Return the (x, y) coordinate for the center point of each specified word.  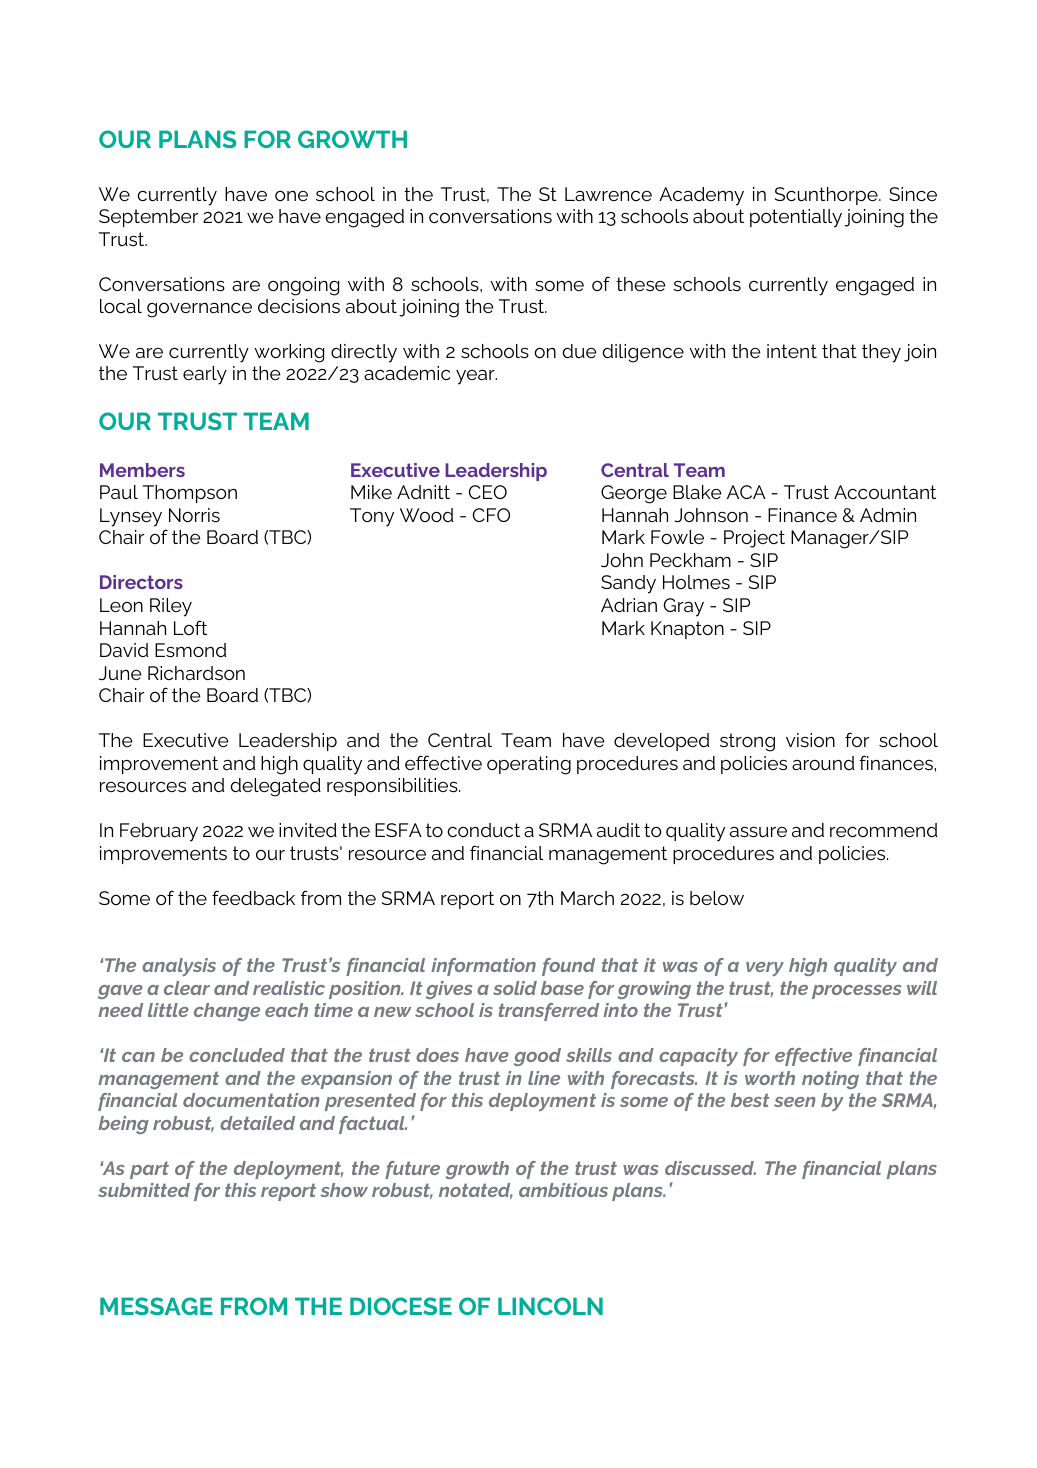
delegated (275, 787)
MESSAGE (156, 1306)
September (148, 218)
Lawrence (608, 194)
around (823, 763)
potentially (796, 218)
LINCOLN (550, 1306)
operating (529, 765)
